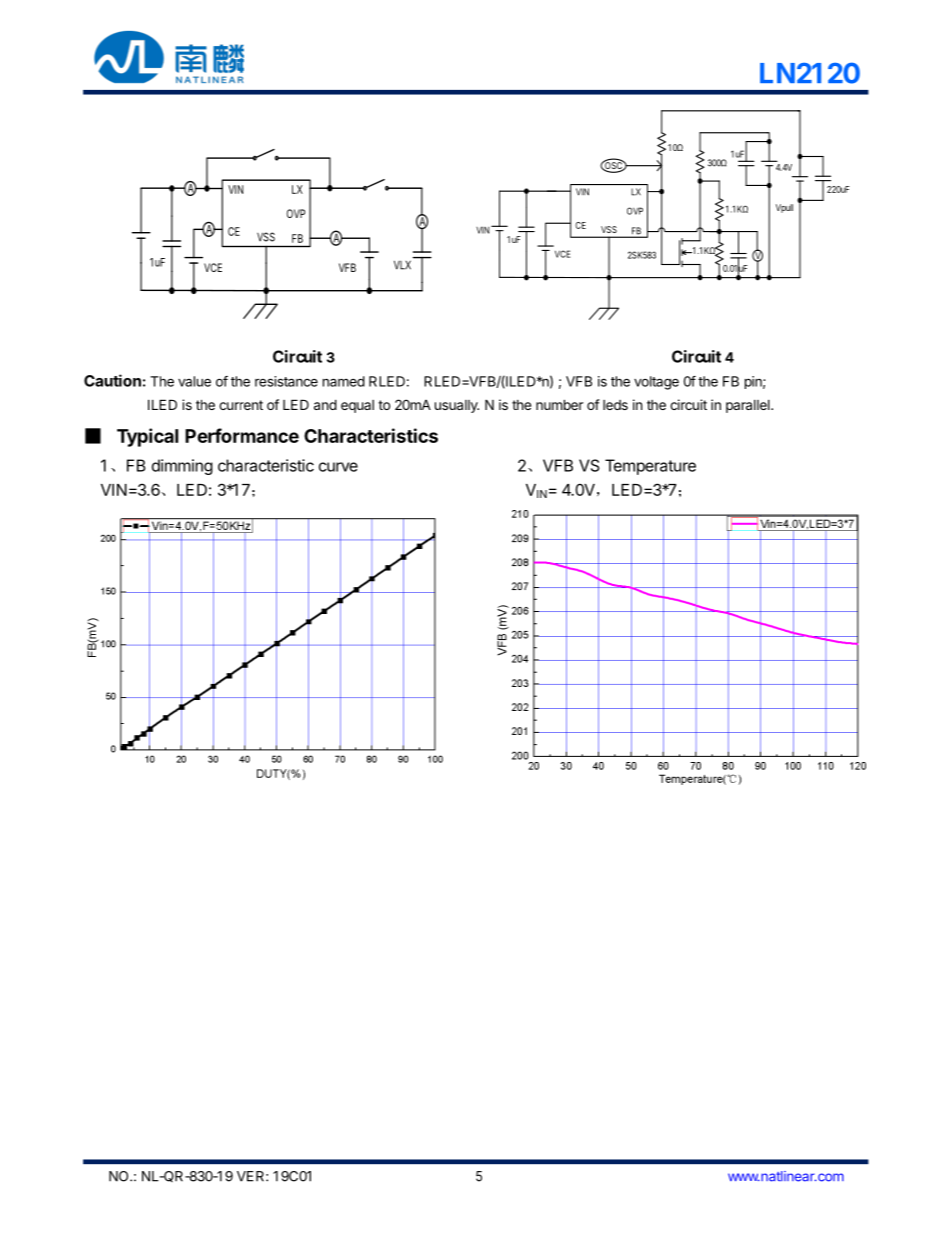  I want to click on usually, so click(457, 406).
